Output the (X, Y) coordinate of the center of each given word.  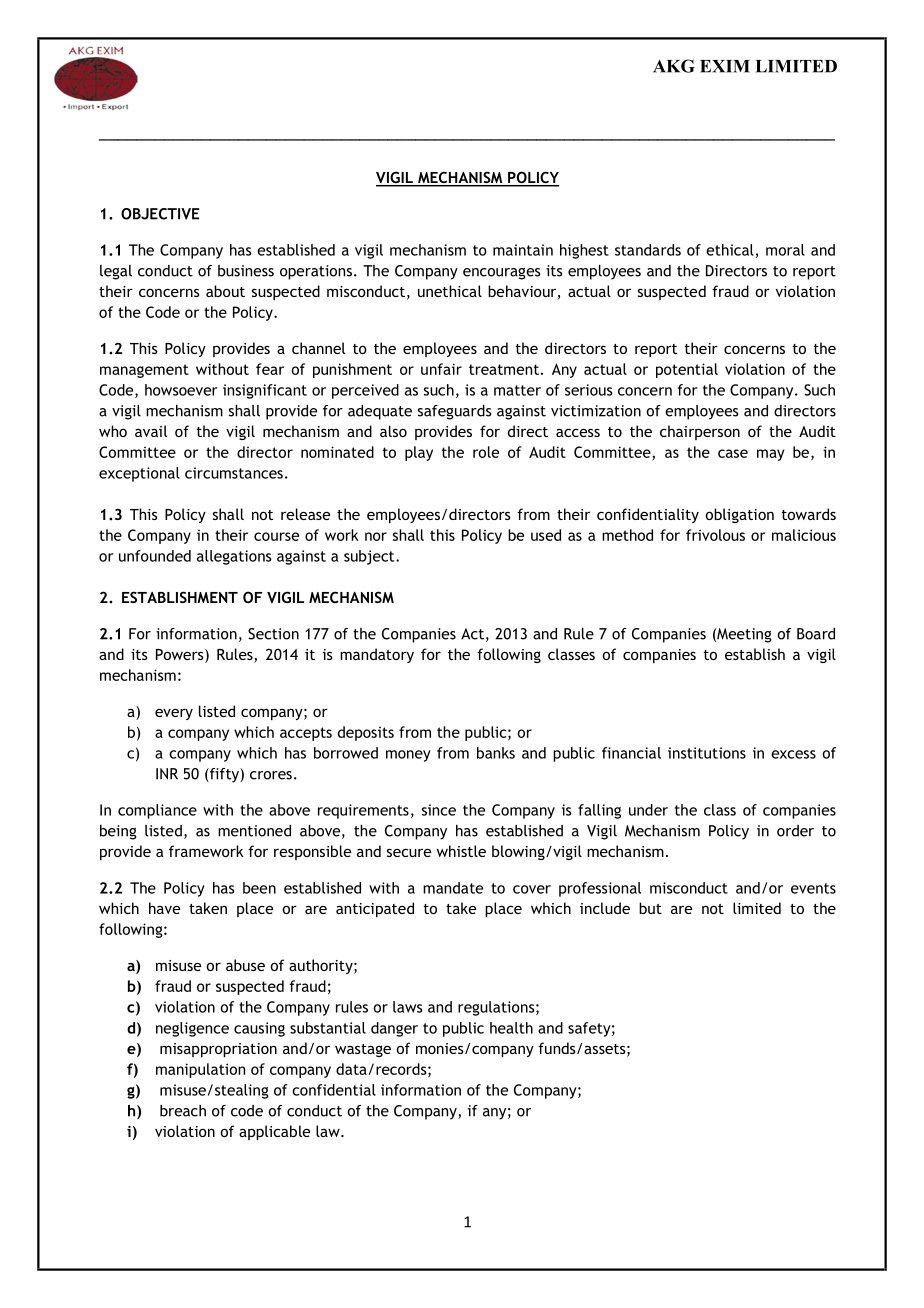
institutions (707, 753)
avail (151, 431)
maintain (523, 250)
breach (183, 1111)
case (733, 453)
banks (496, 753)
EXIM (725, 66)
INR (167, 774)
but (650, 908)
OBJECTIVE (160, 214)
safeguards (454, 412)
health (511, 1028)
